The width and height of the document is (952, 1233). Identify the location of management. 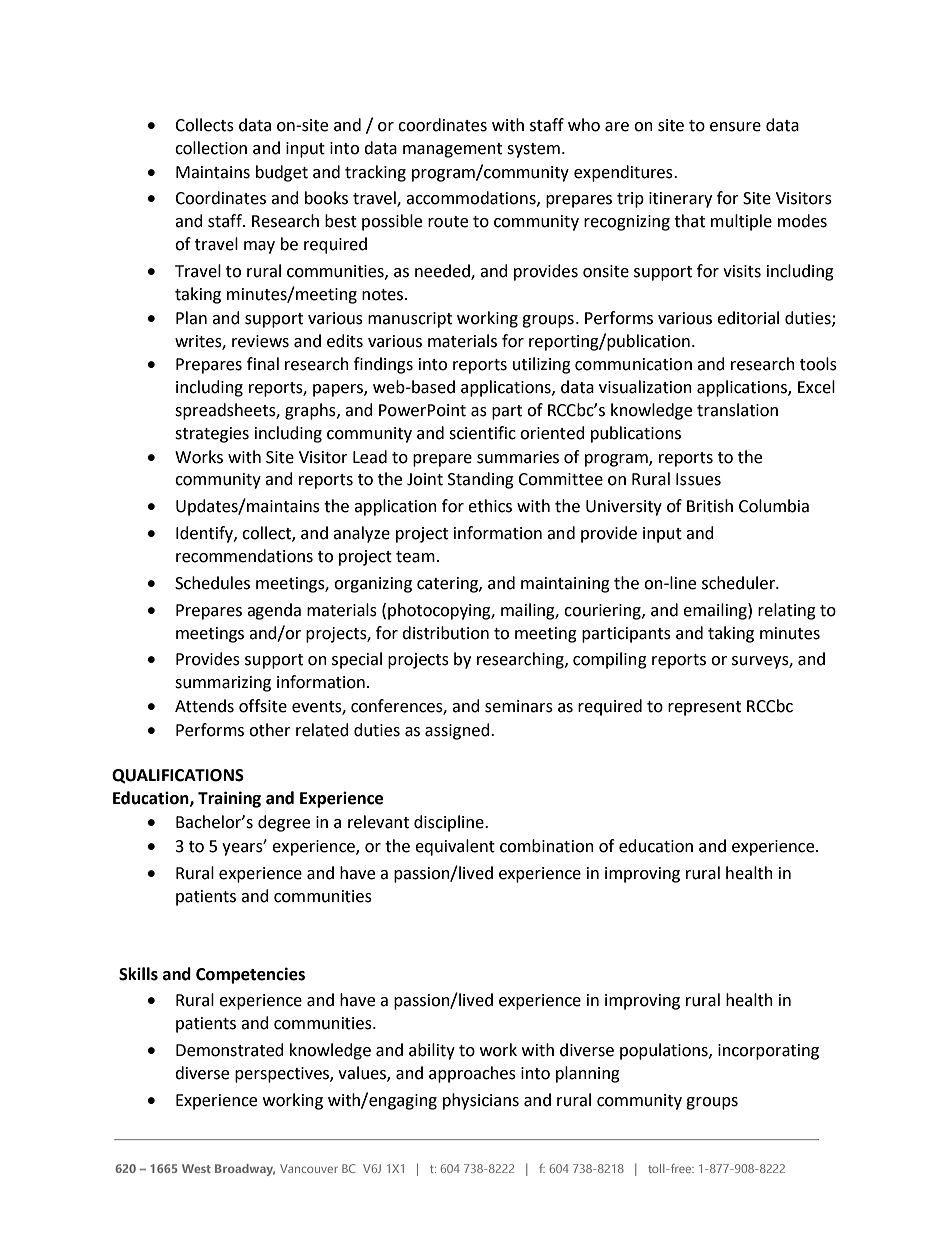
(452, 150).
